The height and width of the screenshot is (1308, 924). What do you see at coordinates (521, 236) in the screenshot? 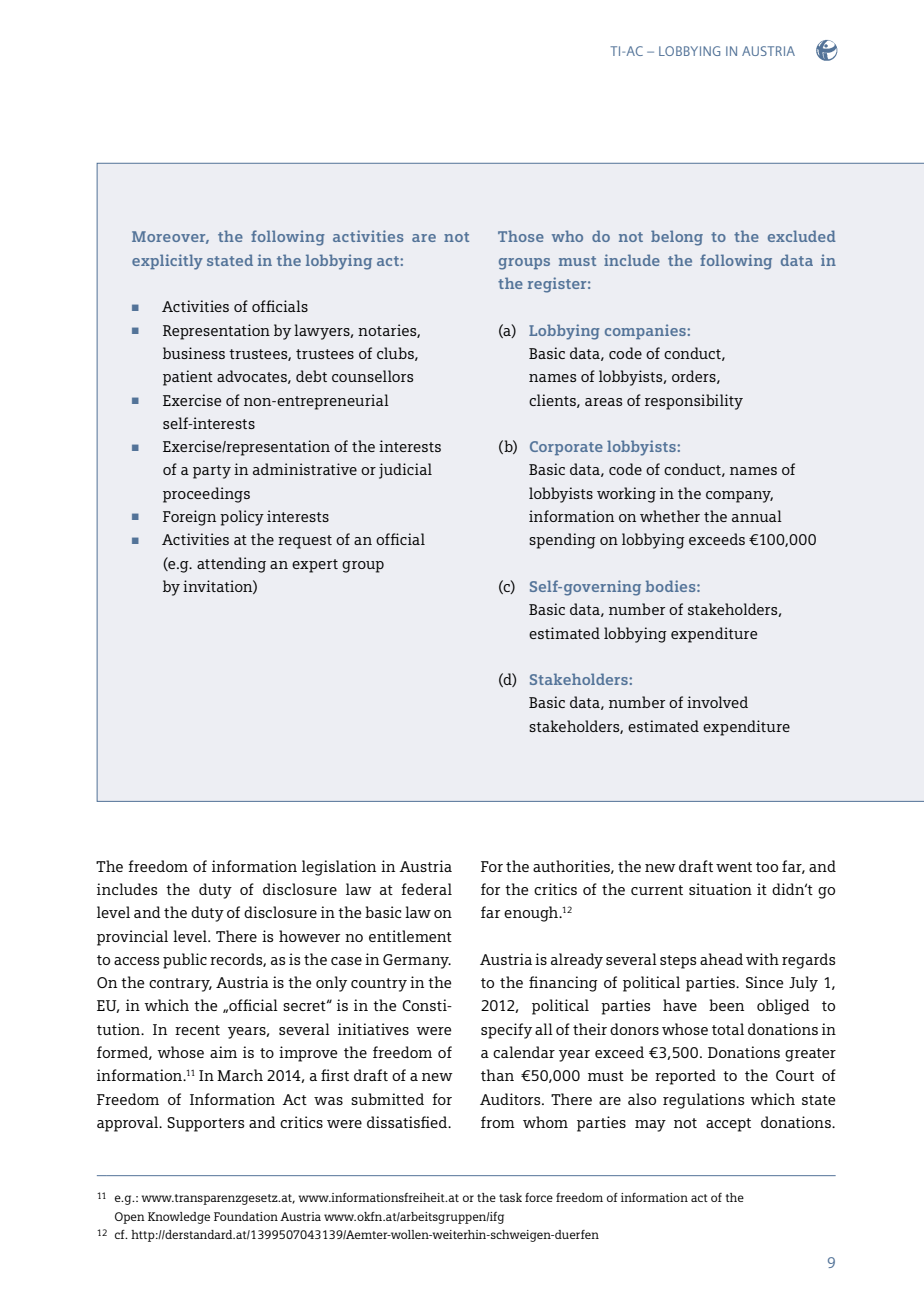
I see `Those` at bounding box center [521, 236].
